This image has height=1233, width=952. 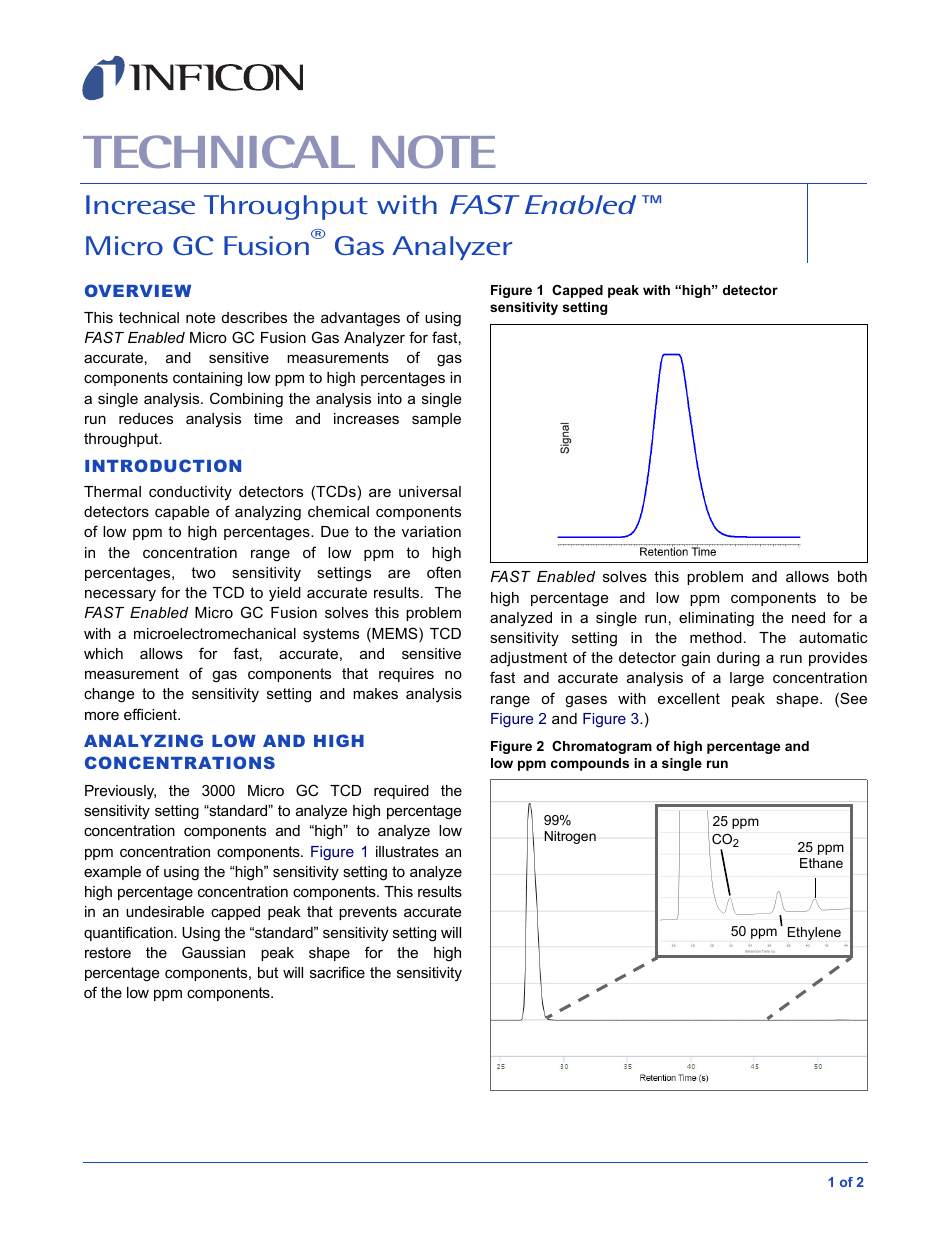 I want to click on Chromatogram, so click(x=602, y=747).
